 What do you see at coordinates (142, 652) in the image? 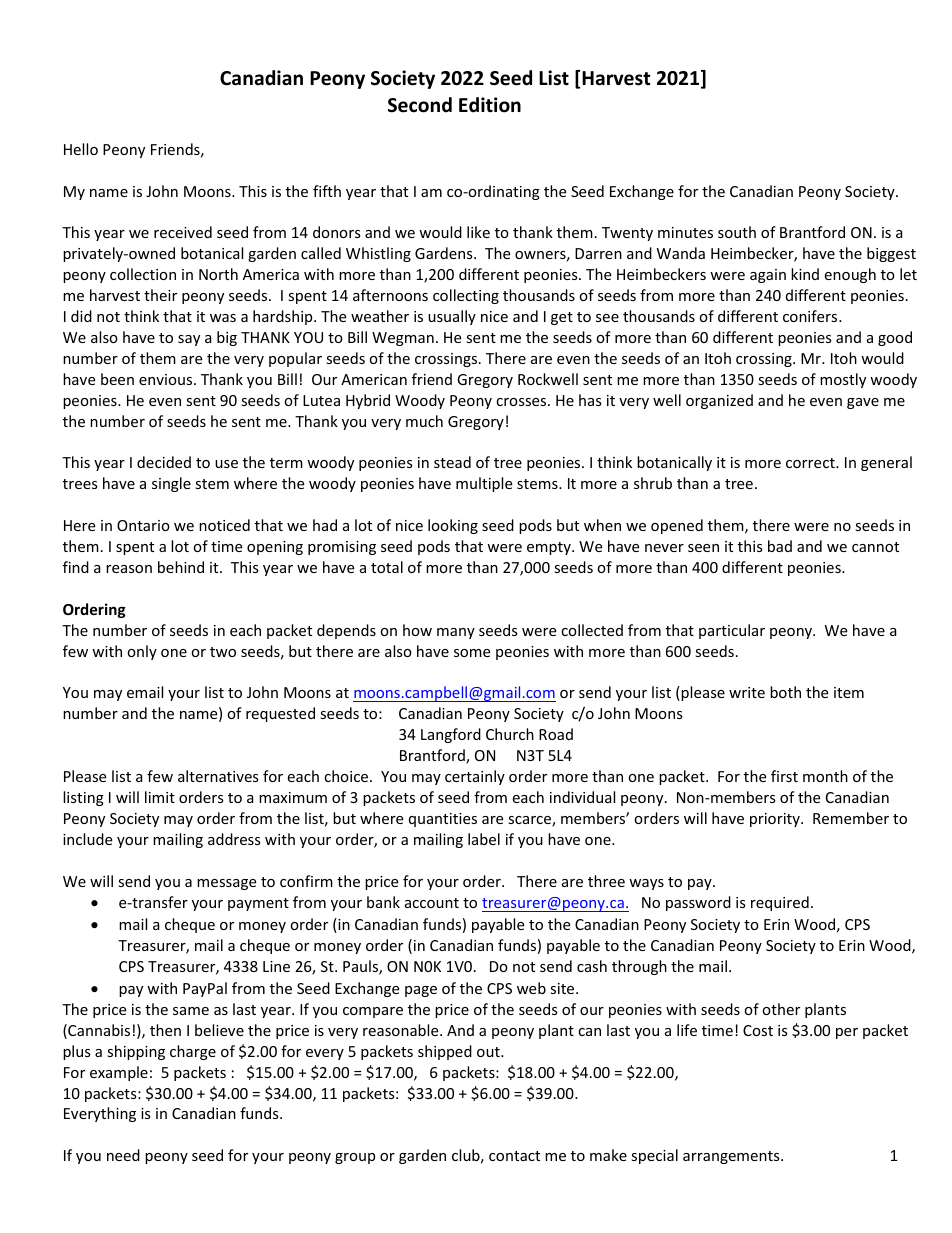
I see `only` at bounding box center [142, 652].
